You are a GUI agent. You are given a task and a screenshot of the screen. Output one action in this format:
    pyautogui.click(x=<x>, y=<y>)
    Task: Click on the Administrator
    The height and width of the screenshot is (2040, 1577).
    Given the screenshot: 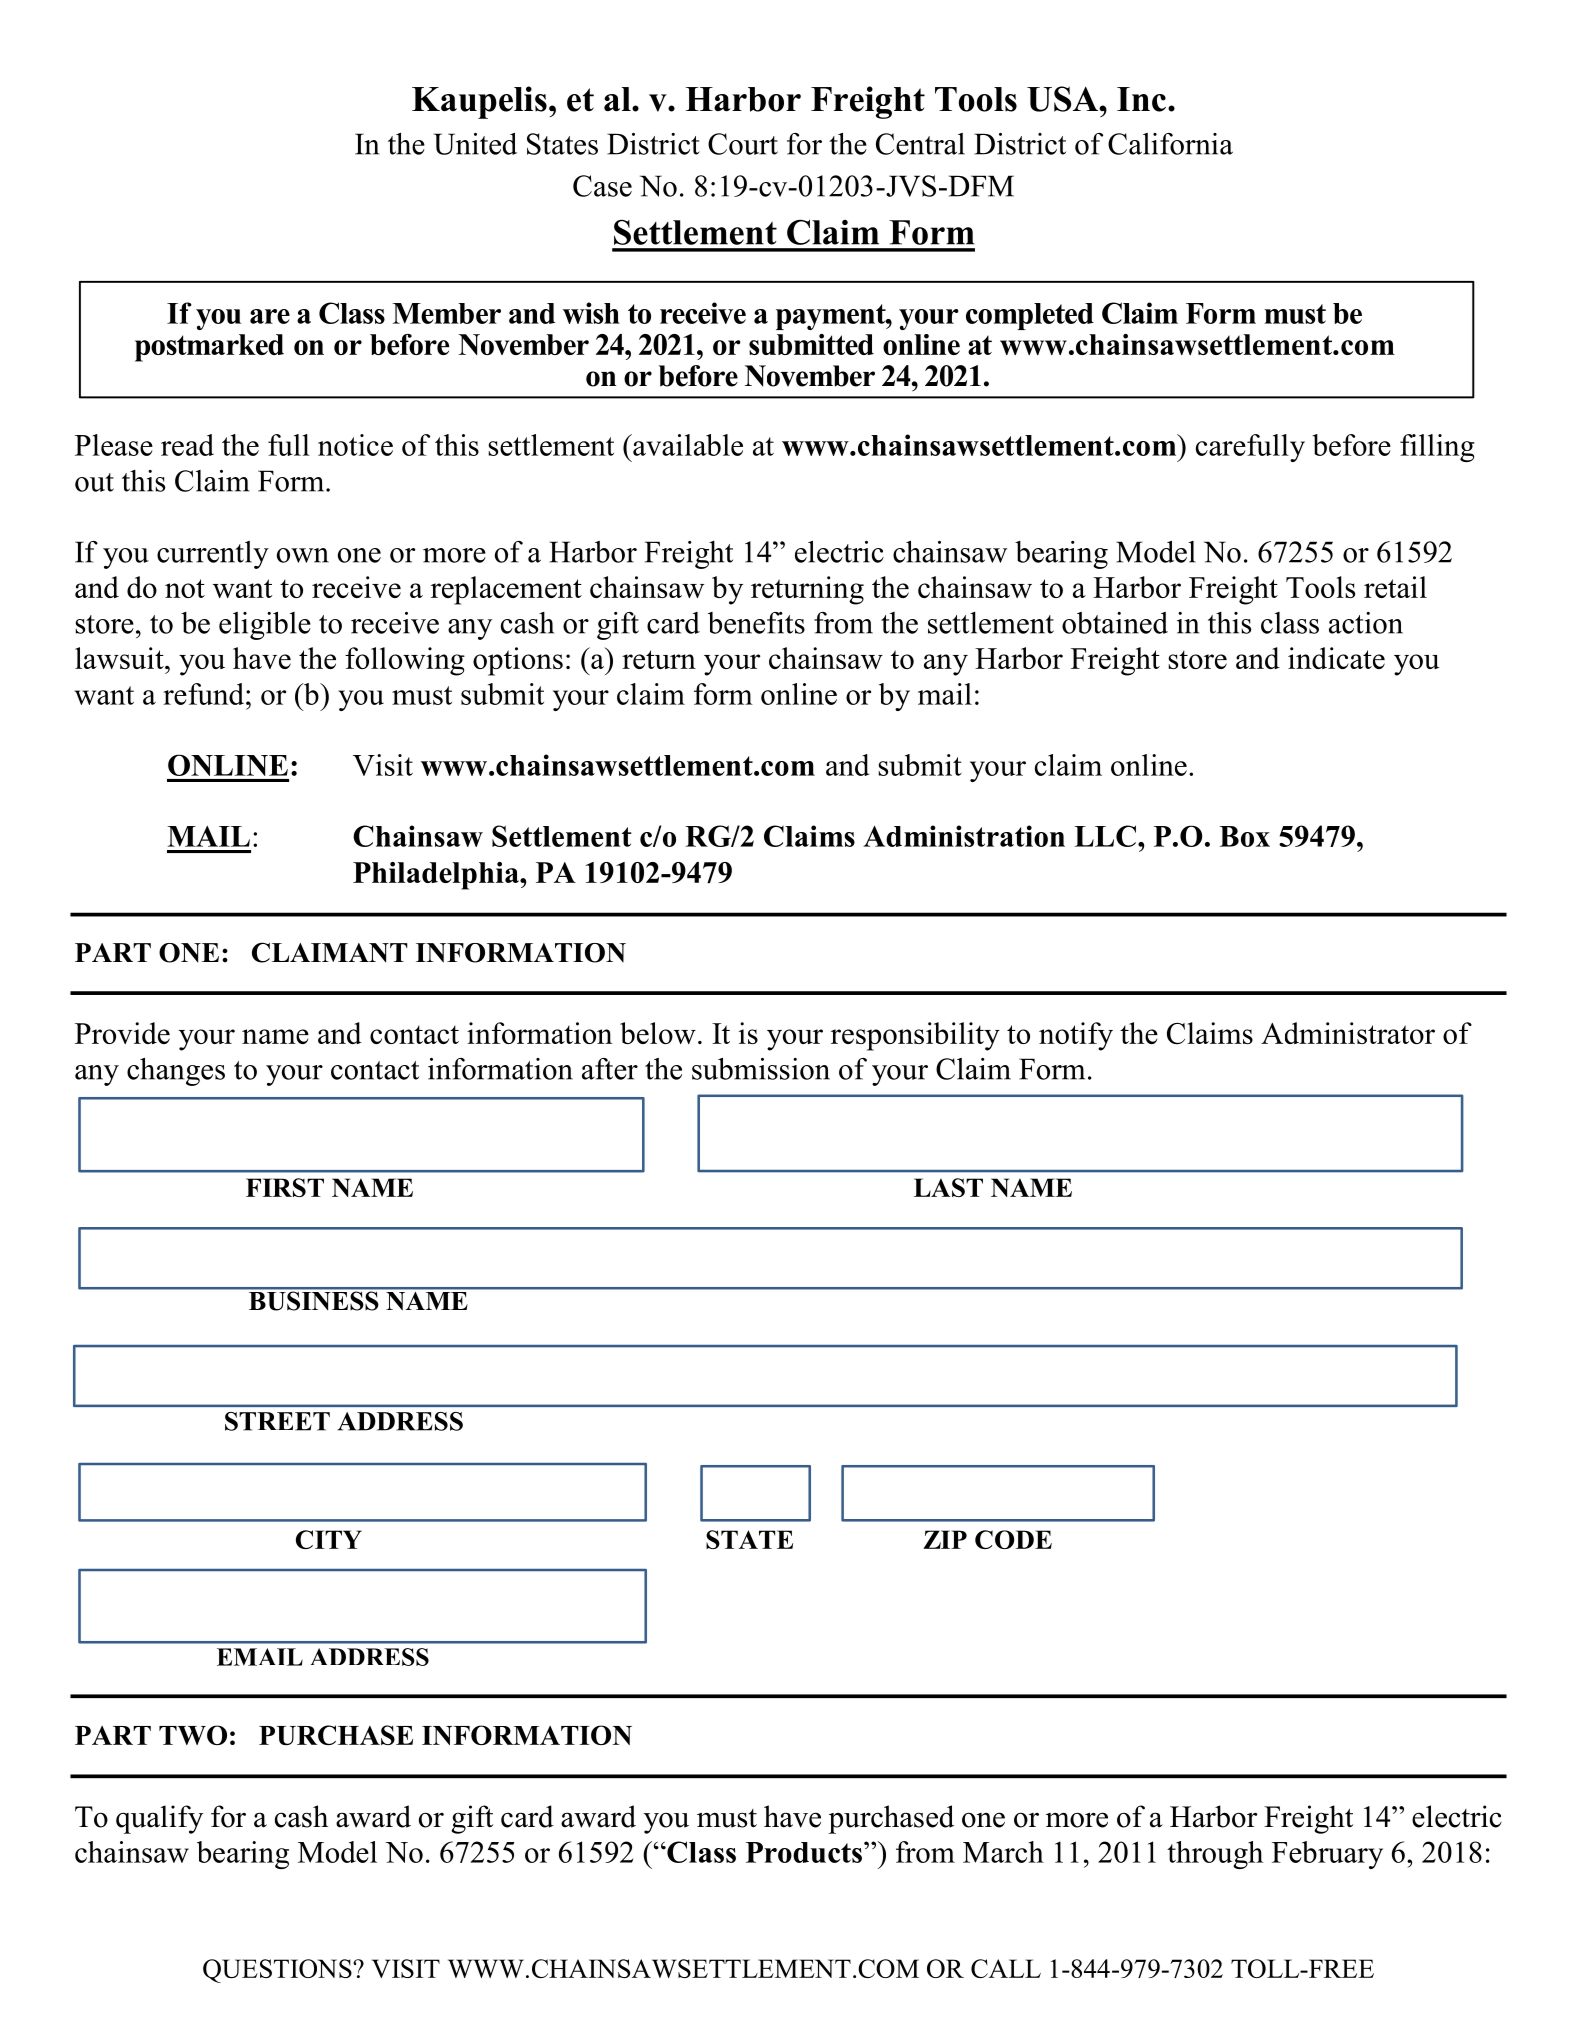 What is the action you would take?
    pyautogui.click(x=1348, y=1033)
